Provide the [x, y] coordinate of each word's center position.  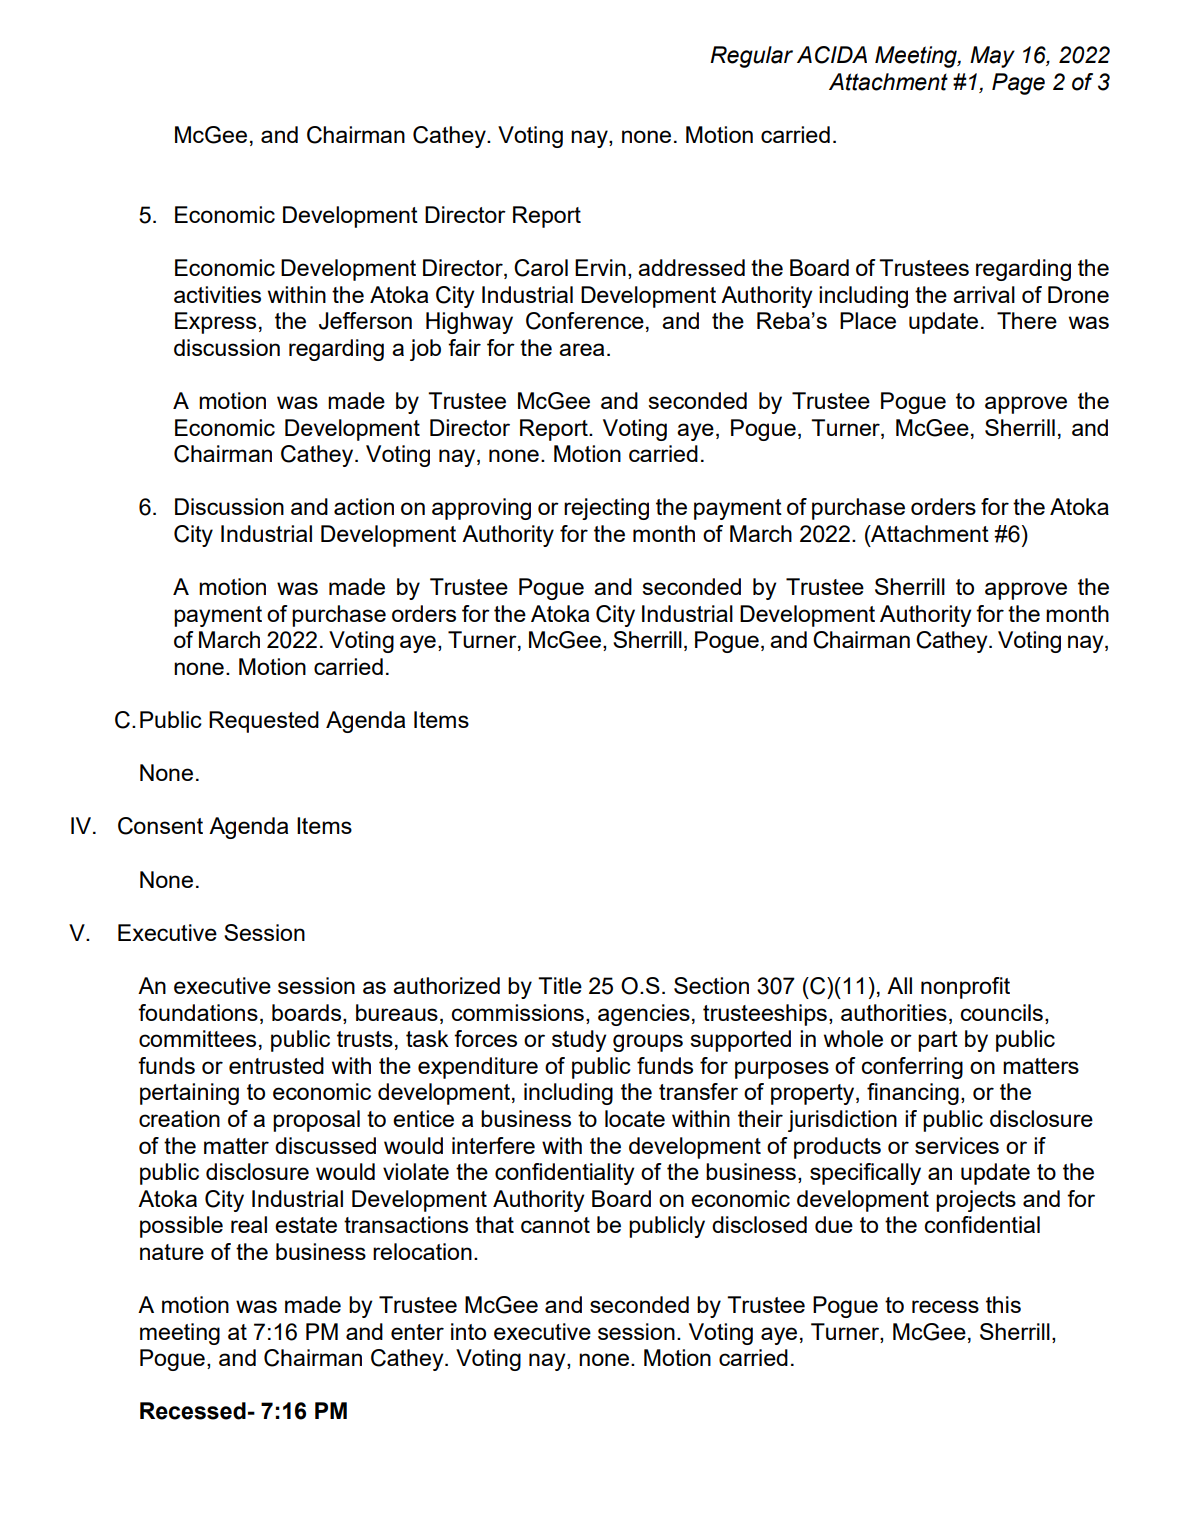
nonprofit [965, 988]
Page [1018, 84]
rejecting [606, 509]
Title [560, 985]
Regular [751, 57]
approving [481, 509]
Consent [160, 826]
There [1027, 320]
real [249, 1224]
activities [217, 294]
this [1003, 1304]
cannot [555, 1225]
